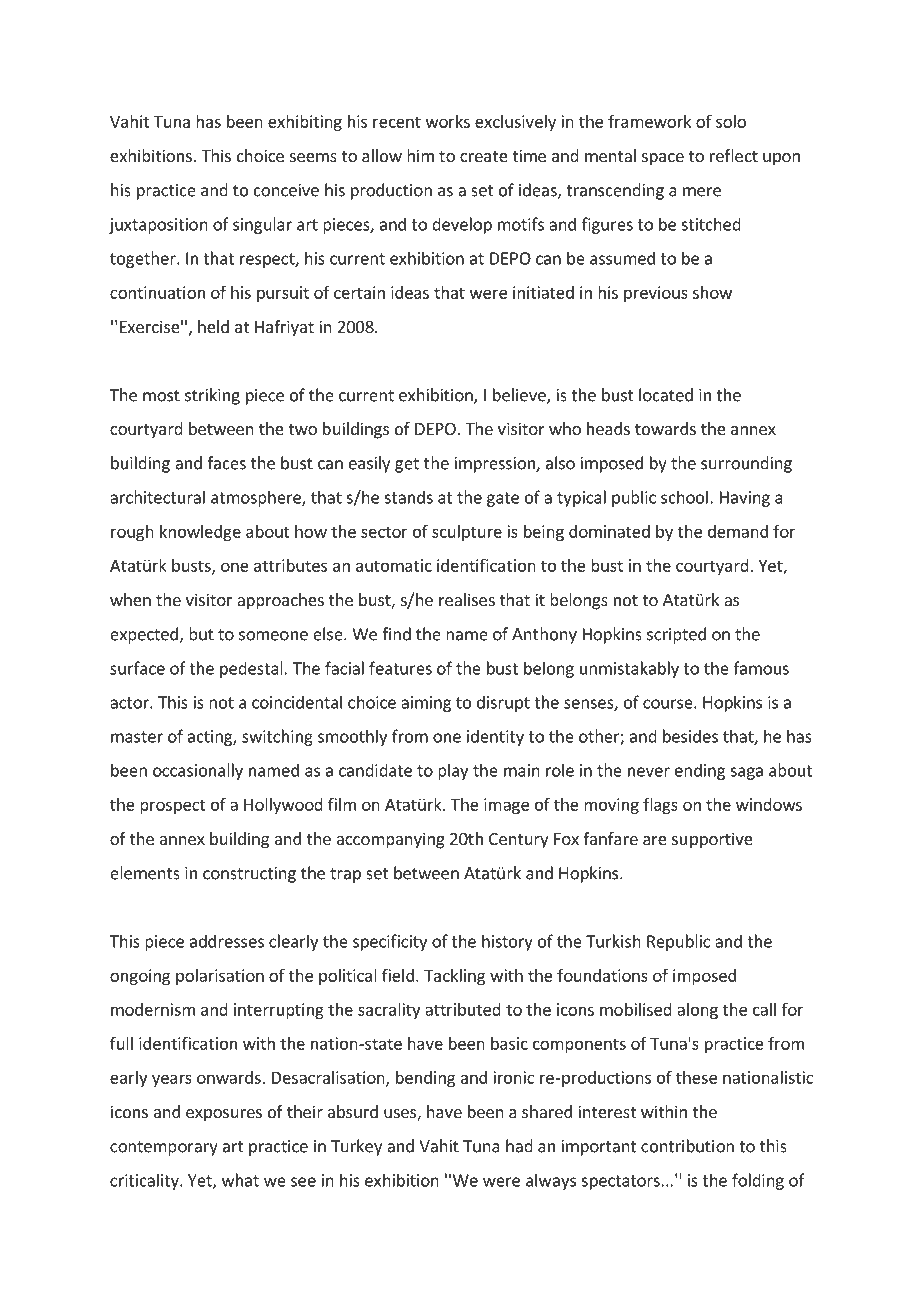 The height and width of the screenshot is (1308, 924). Describe the element at coordinates (697, 1011) in the screenshot. I see `along` at that location.
